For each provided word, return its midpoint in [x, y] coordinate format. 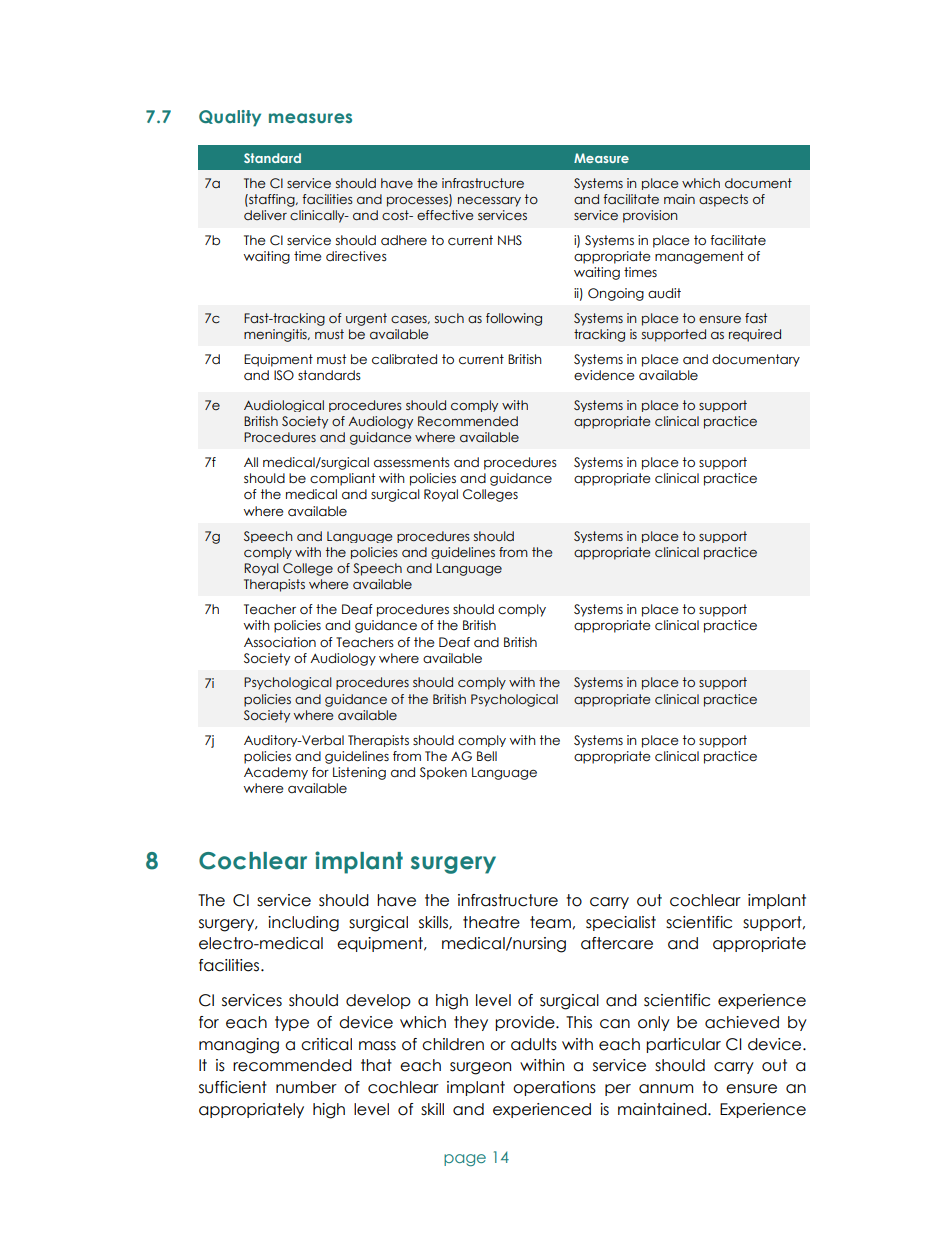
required [755, 335]
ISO [284, 375]
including [303, 924]
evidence [604, 375]
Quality [230, 118]
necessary [489, 202]
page [465, 1160]
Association [280, 642]
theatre [491, 922]
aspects [723, 200]
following [514, 319]
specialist [621, 923]
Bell [487, 756]
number [306, 1087]
